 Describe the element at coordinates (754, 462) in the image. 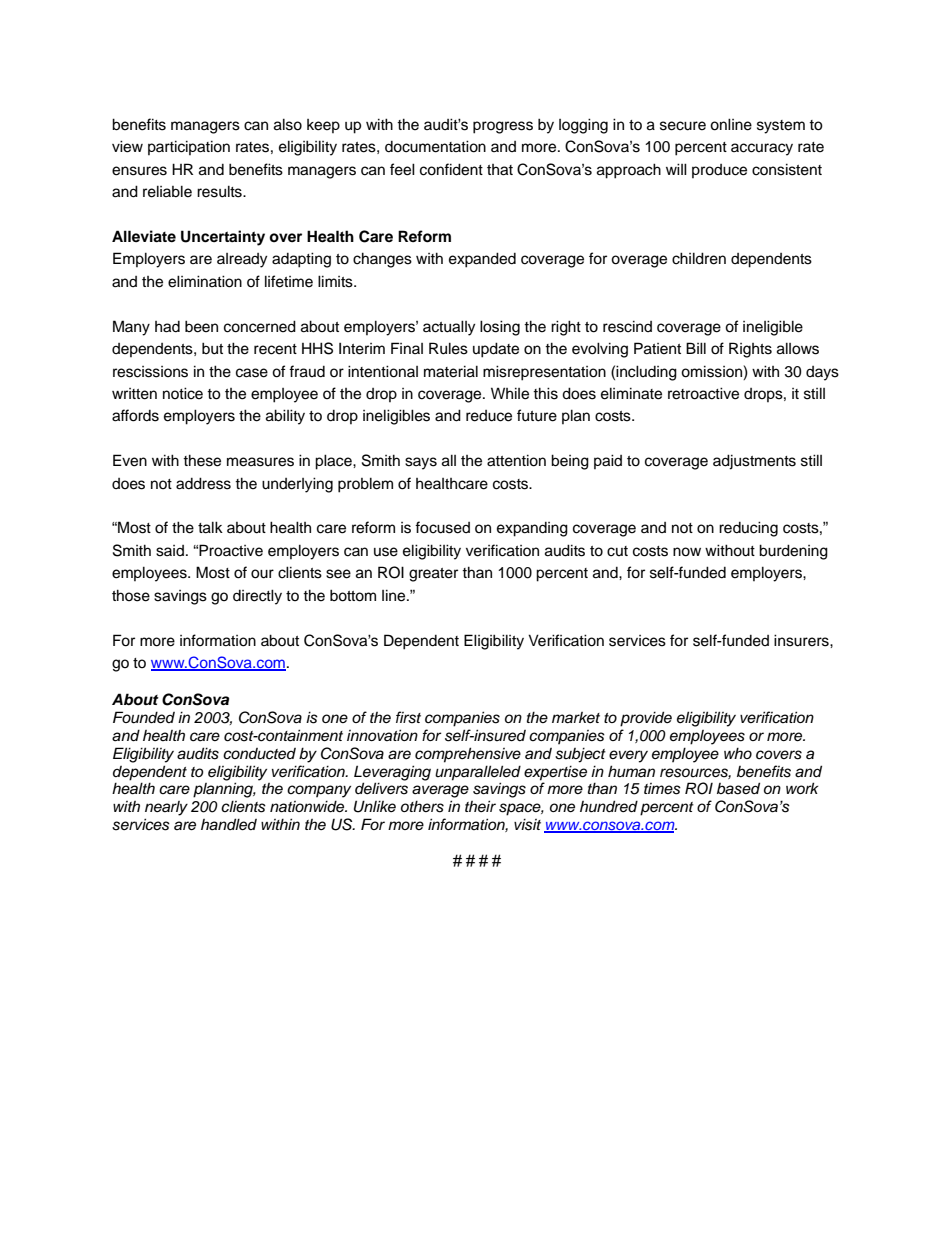

I see `adjustments` at that location.
